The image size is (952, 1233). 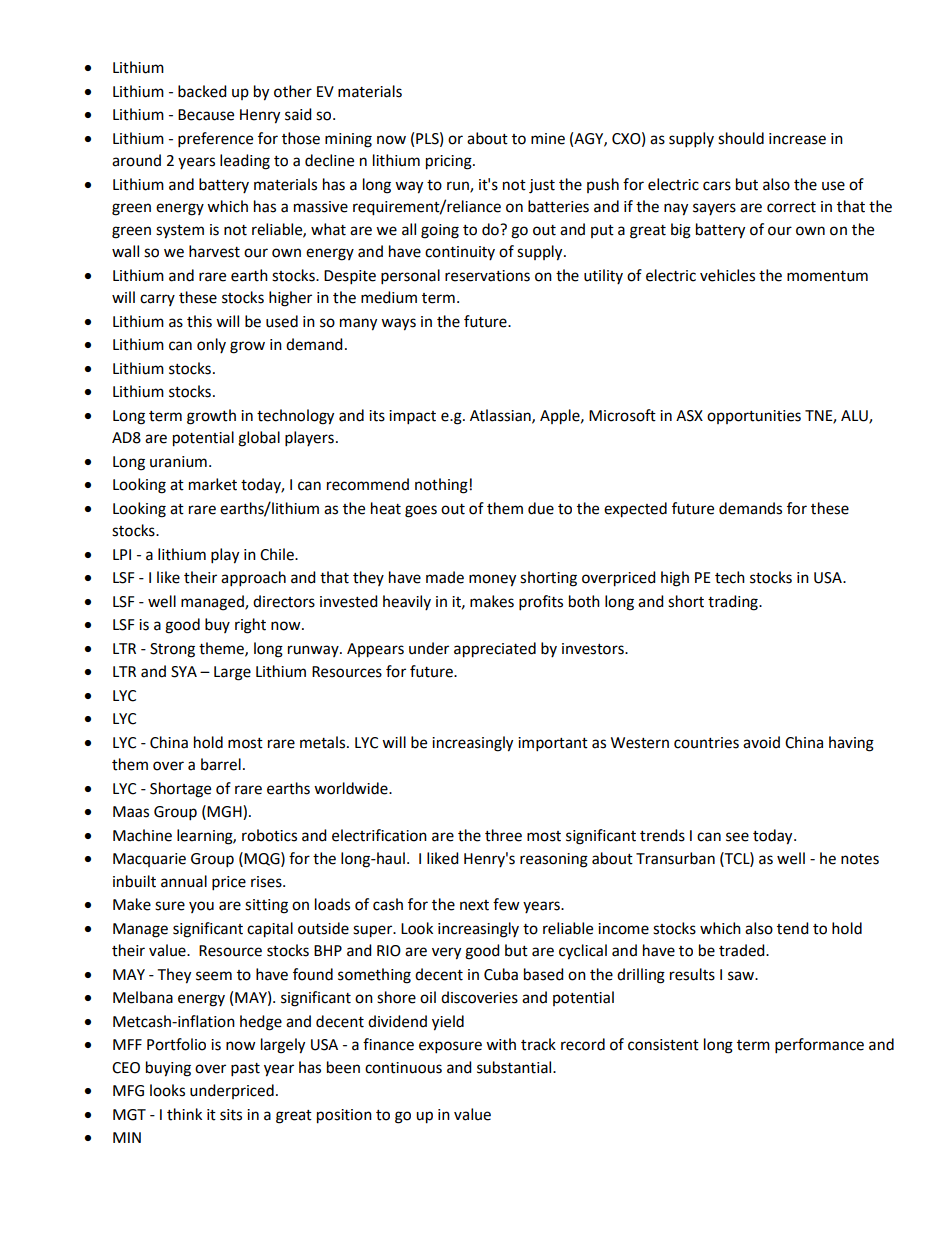 What do you see at coordinates (245, 1070) in the document?
I see `past` at bounding box center [245, 1070].
